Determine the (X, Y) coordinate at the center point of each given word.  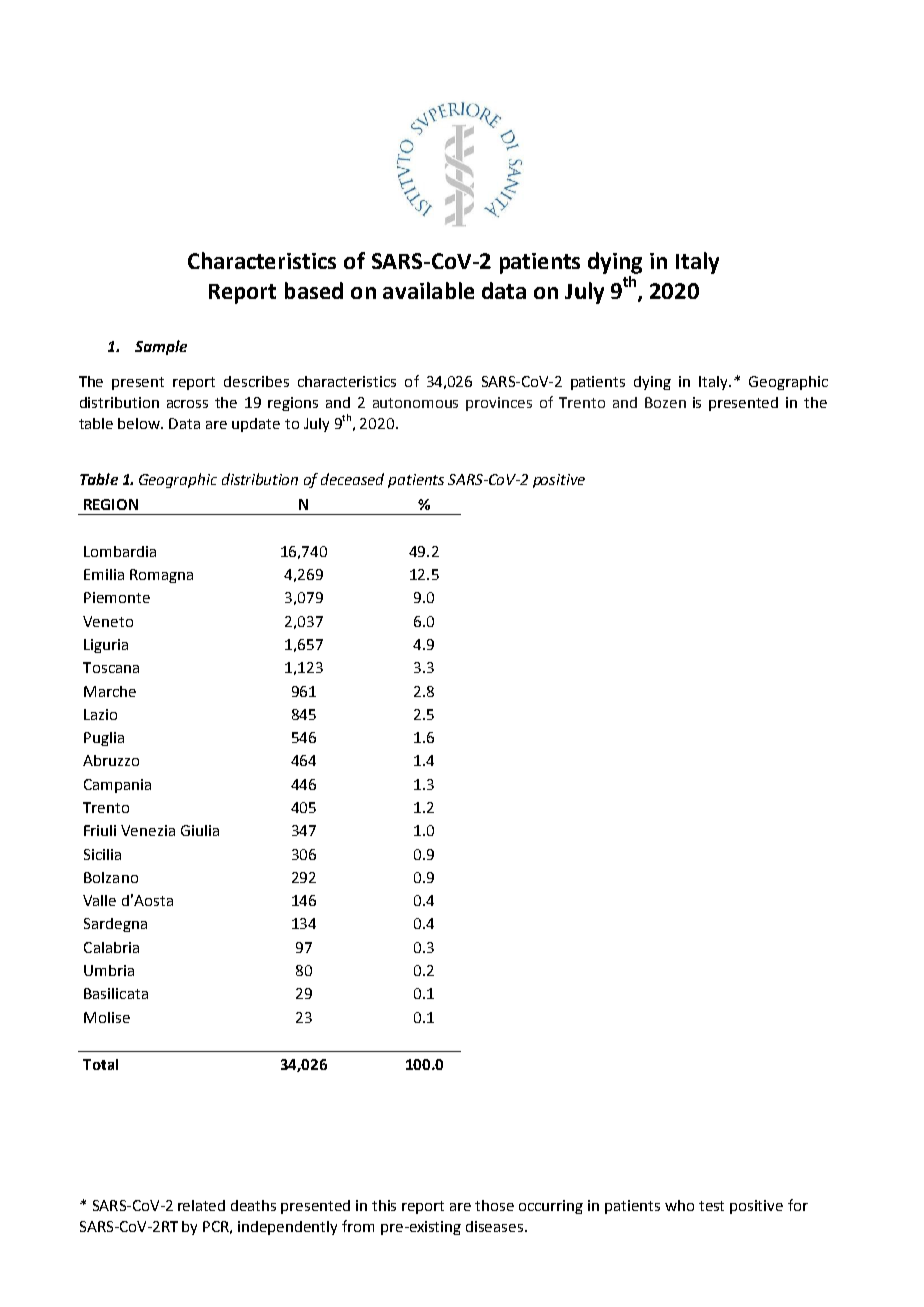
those (494, 1205)
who (679, 1205)
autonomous (415, 403)
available (428, 290)
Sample (161, 347)
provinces (499, 404)
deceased (352, 479)
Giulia (200, 830)
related (201, 1205)
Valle (99, 900)
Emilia (104, 574)
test (711, 1206)
